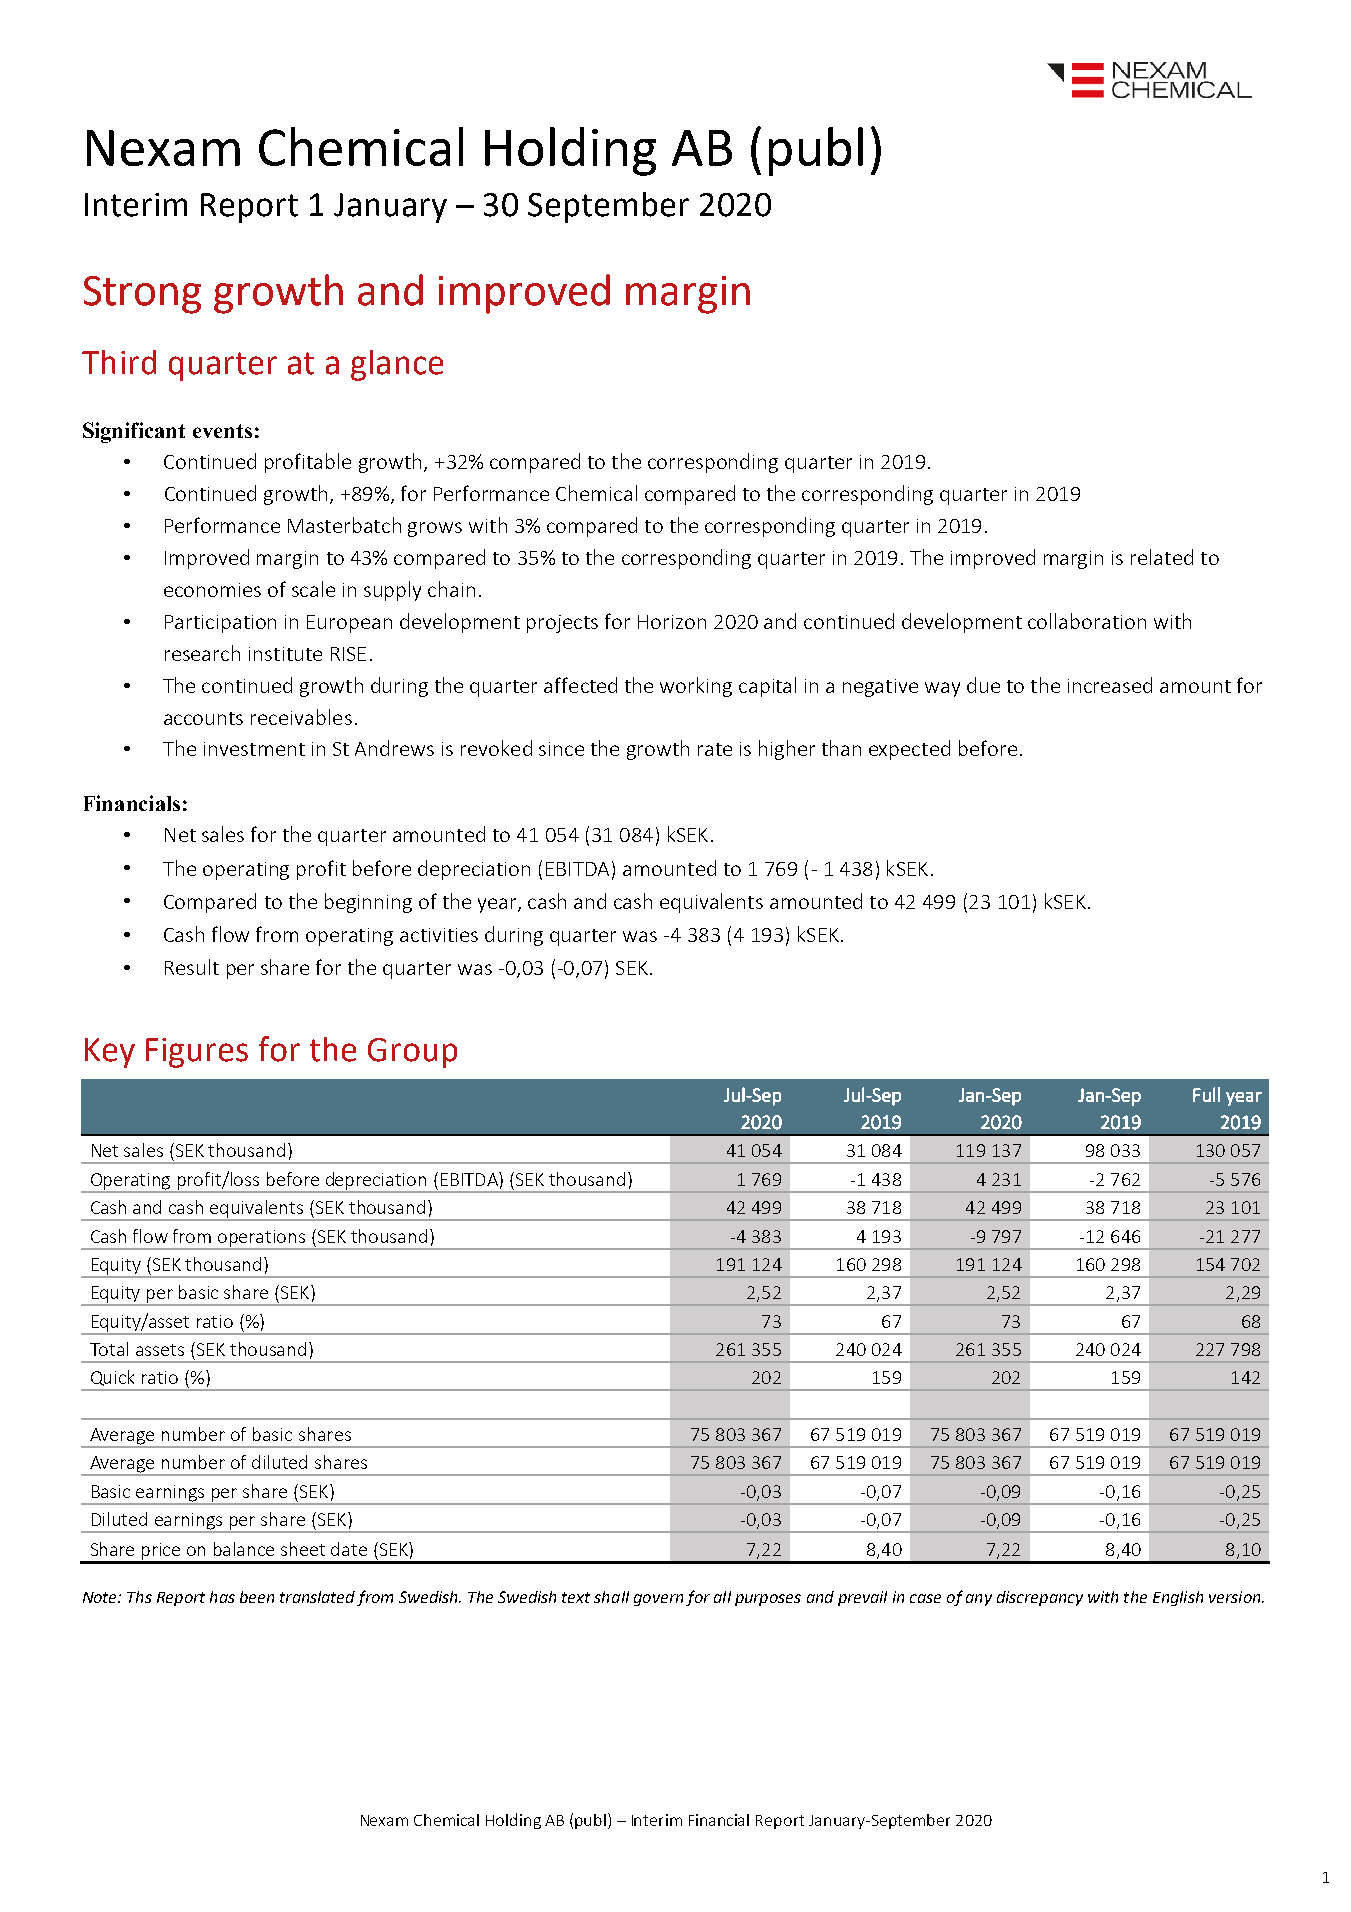 The width and height of the screenshot is (1351, 1912). I want to click on Participation, so click(220, 624).
